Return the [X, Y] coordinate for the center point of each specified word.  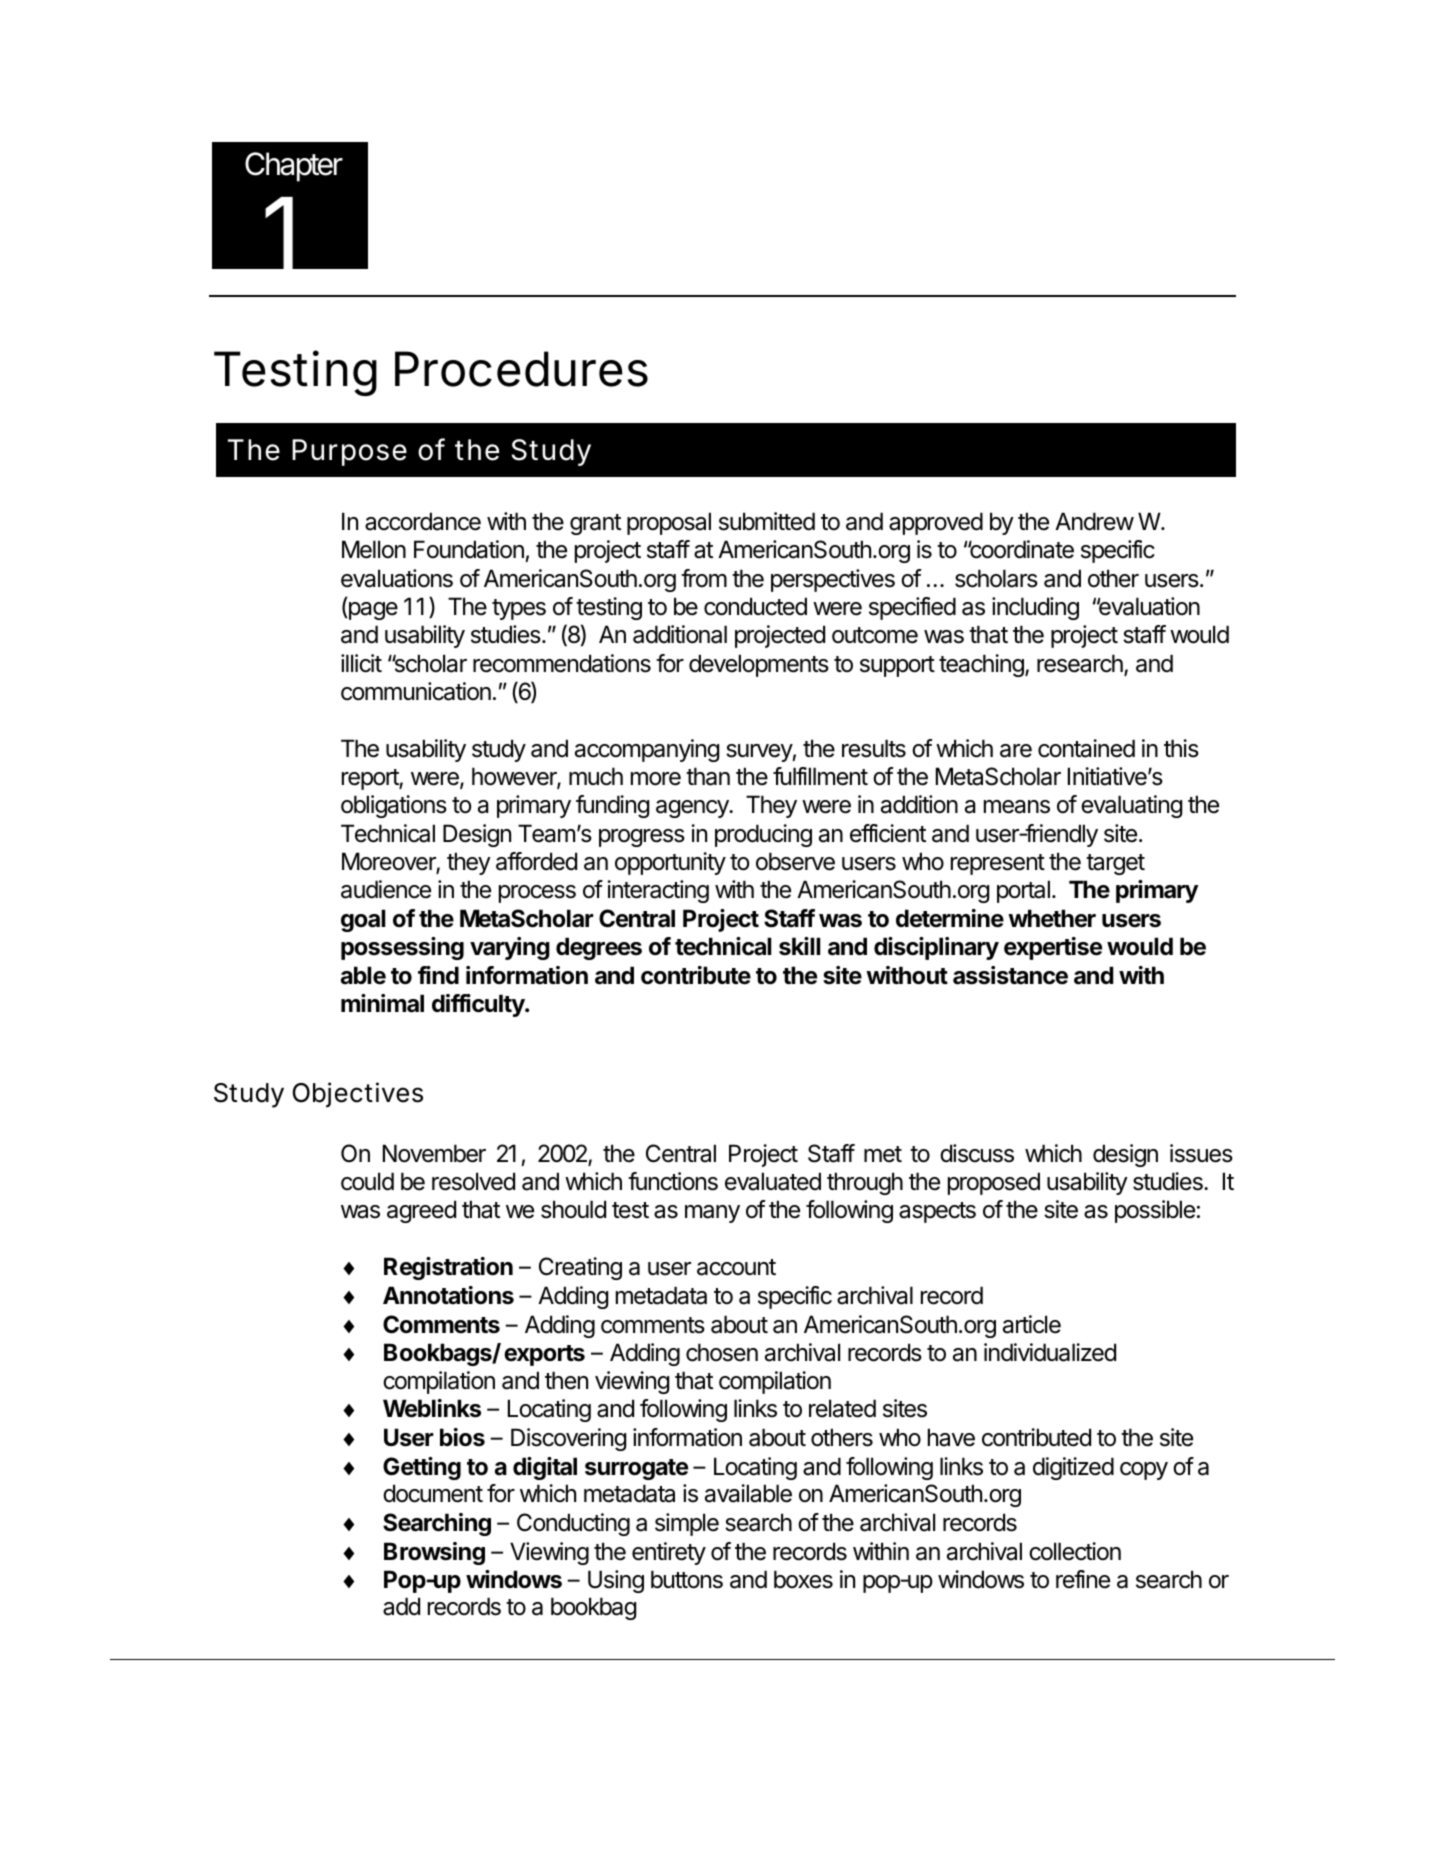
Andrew [1094, 521]
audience [386, 889]
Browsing [434, 1553]
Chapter [294, 167]
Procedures [521, 369]
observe [795, 861]
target [1115, 864]
